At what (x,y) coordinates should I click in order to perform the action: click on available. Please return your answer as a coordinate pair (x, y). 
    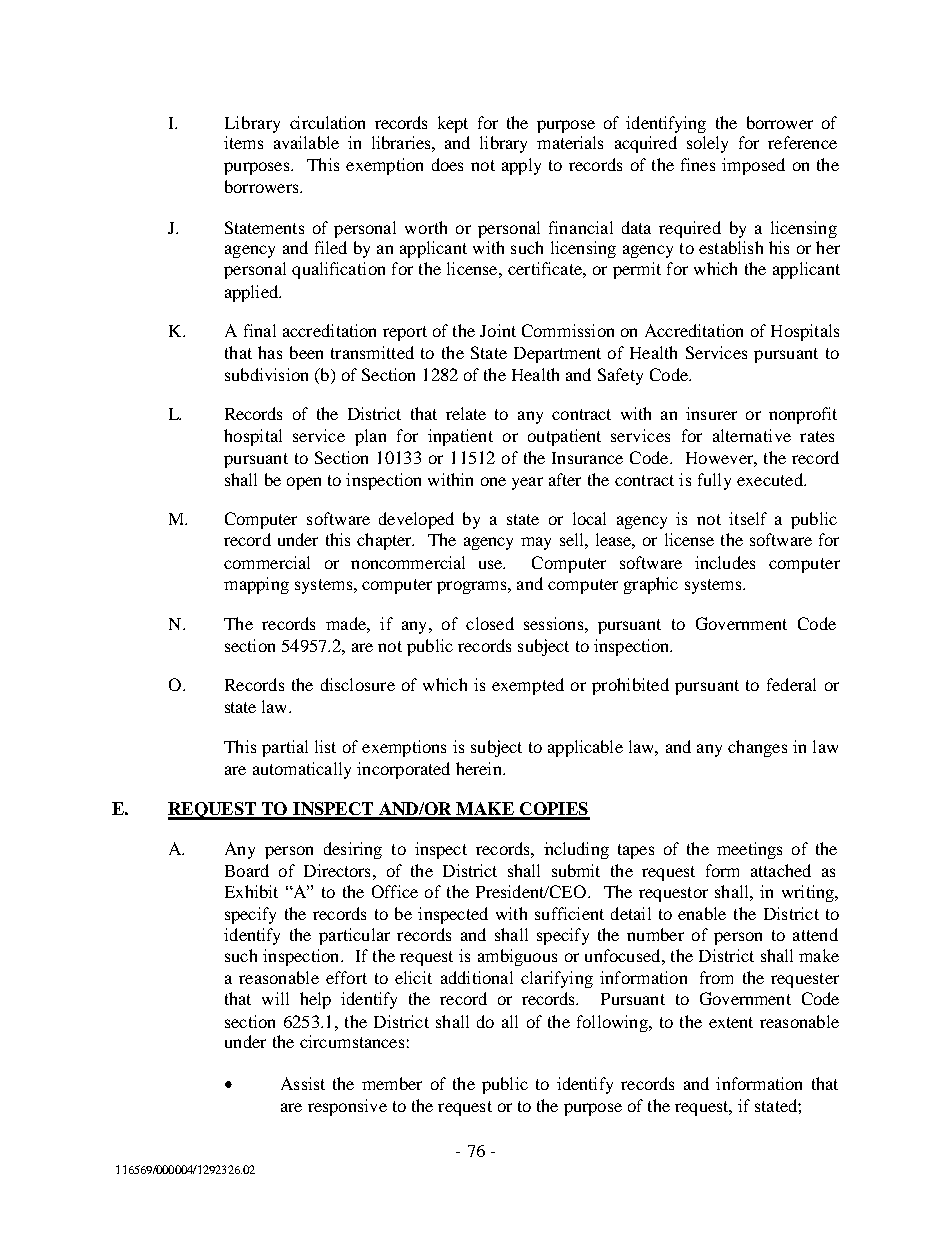
    Looking at the image, I should click on (306, 142).
